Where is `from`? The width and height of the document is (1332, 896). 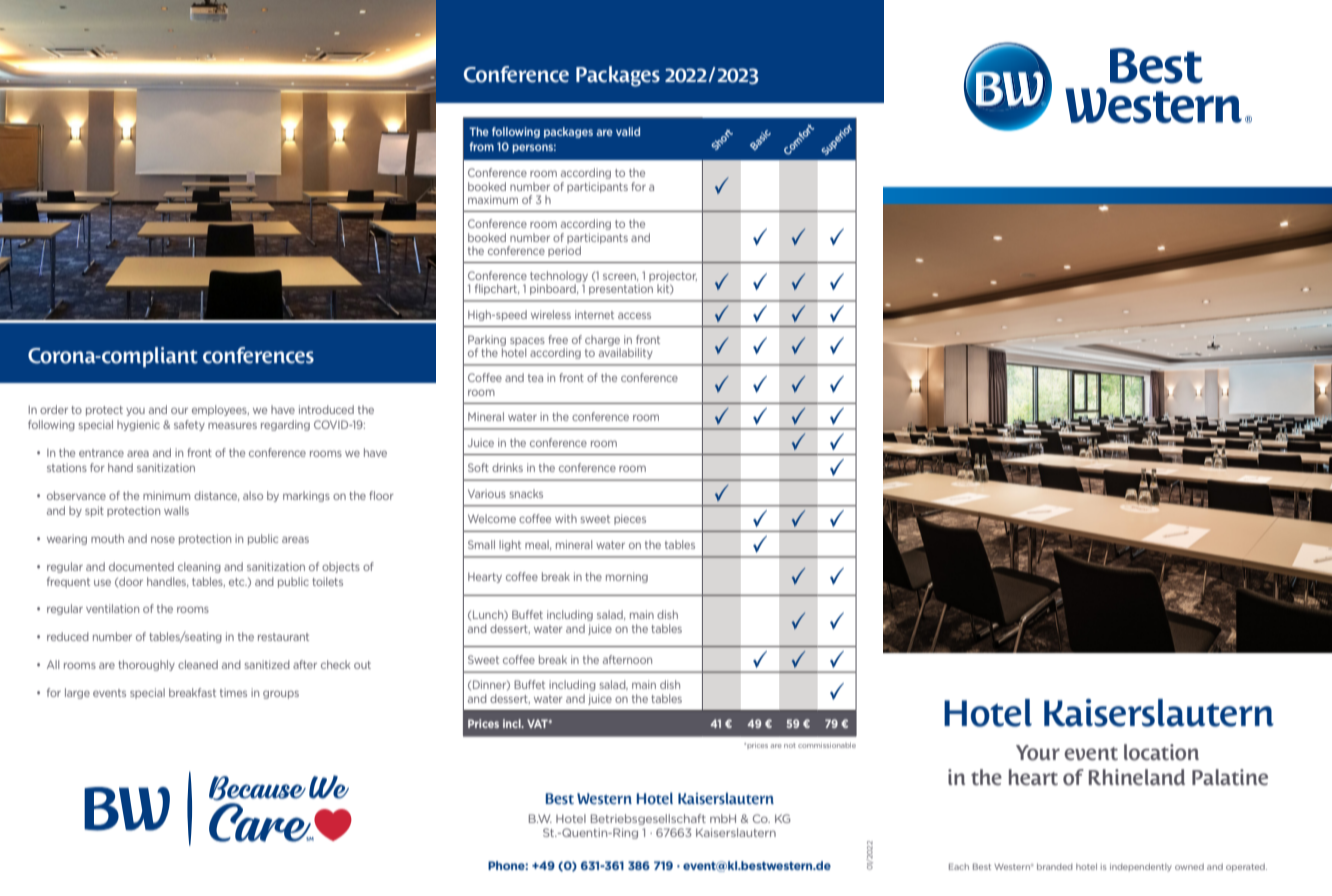 from is located at coordinates (481, 146).
